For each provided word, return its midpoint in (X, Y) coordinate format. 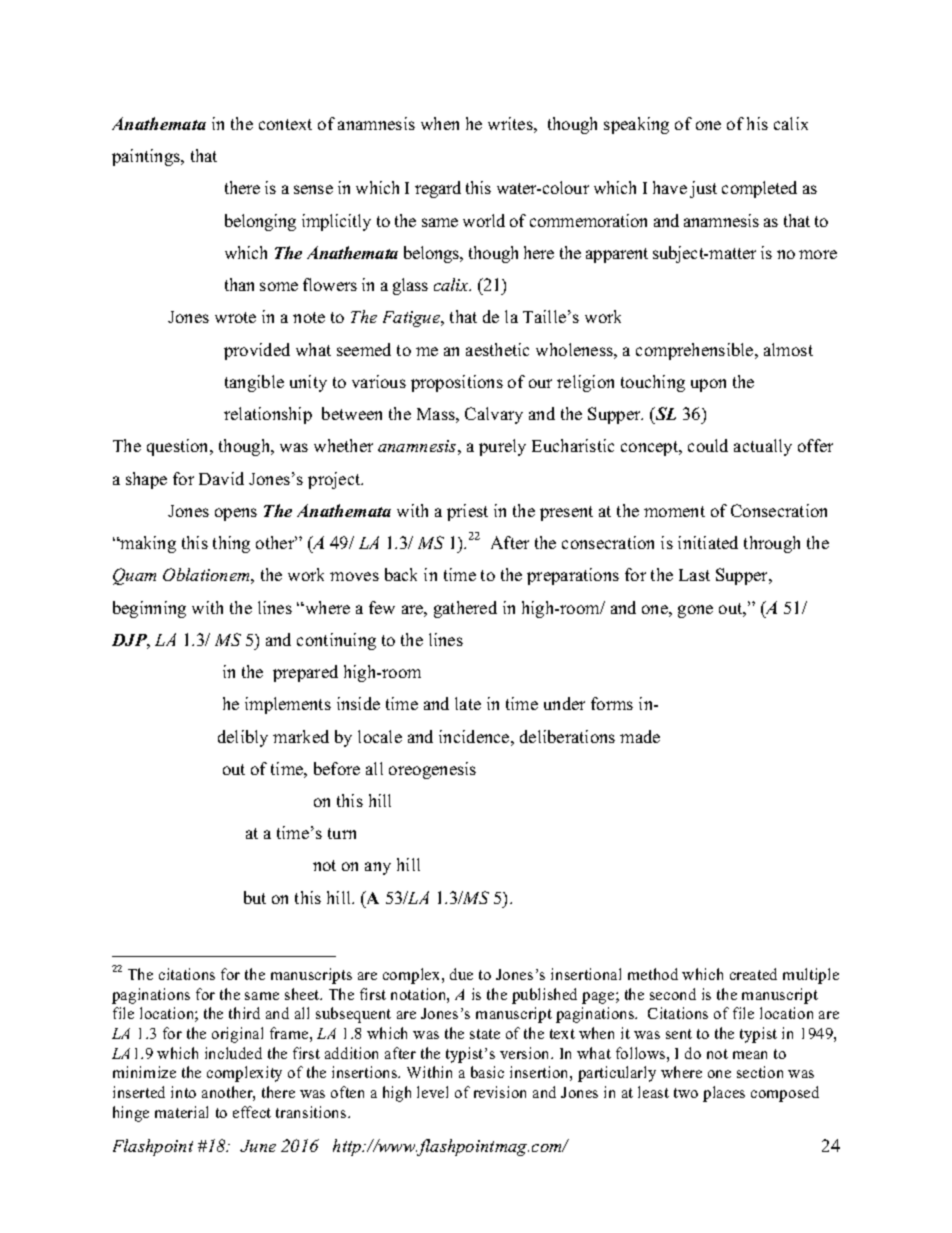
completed (759, 189)
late (468, 703)
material (181, 1112)
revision (500, 1092)
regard (438, 189)
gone (695, 611)
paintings (147, 157)
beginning (149, 609)
